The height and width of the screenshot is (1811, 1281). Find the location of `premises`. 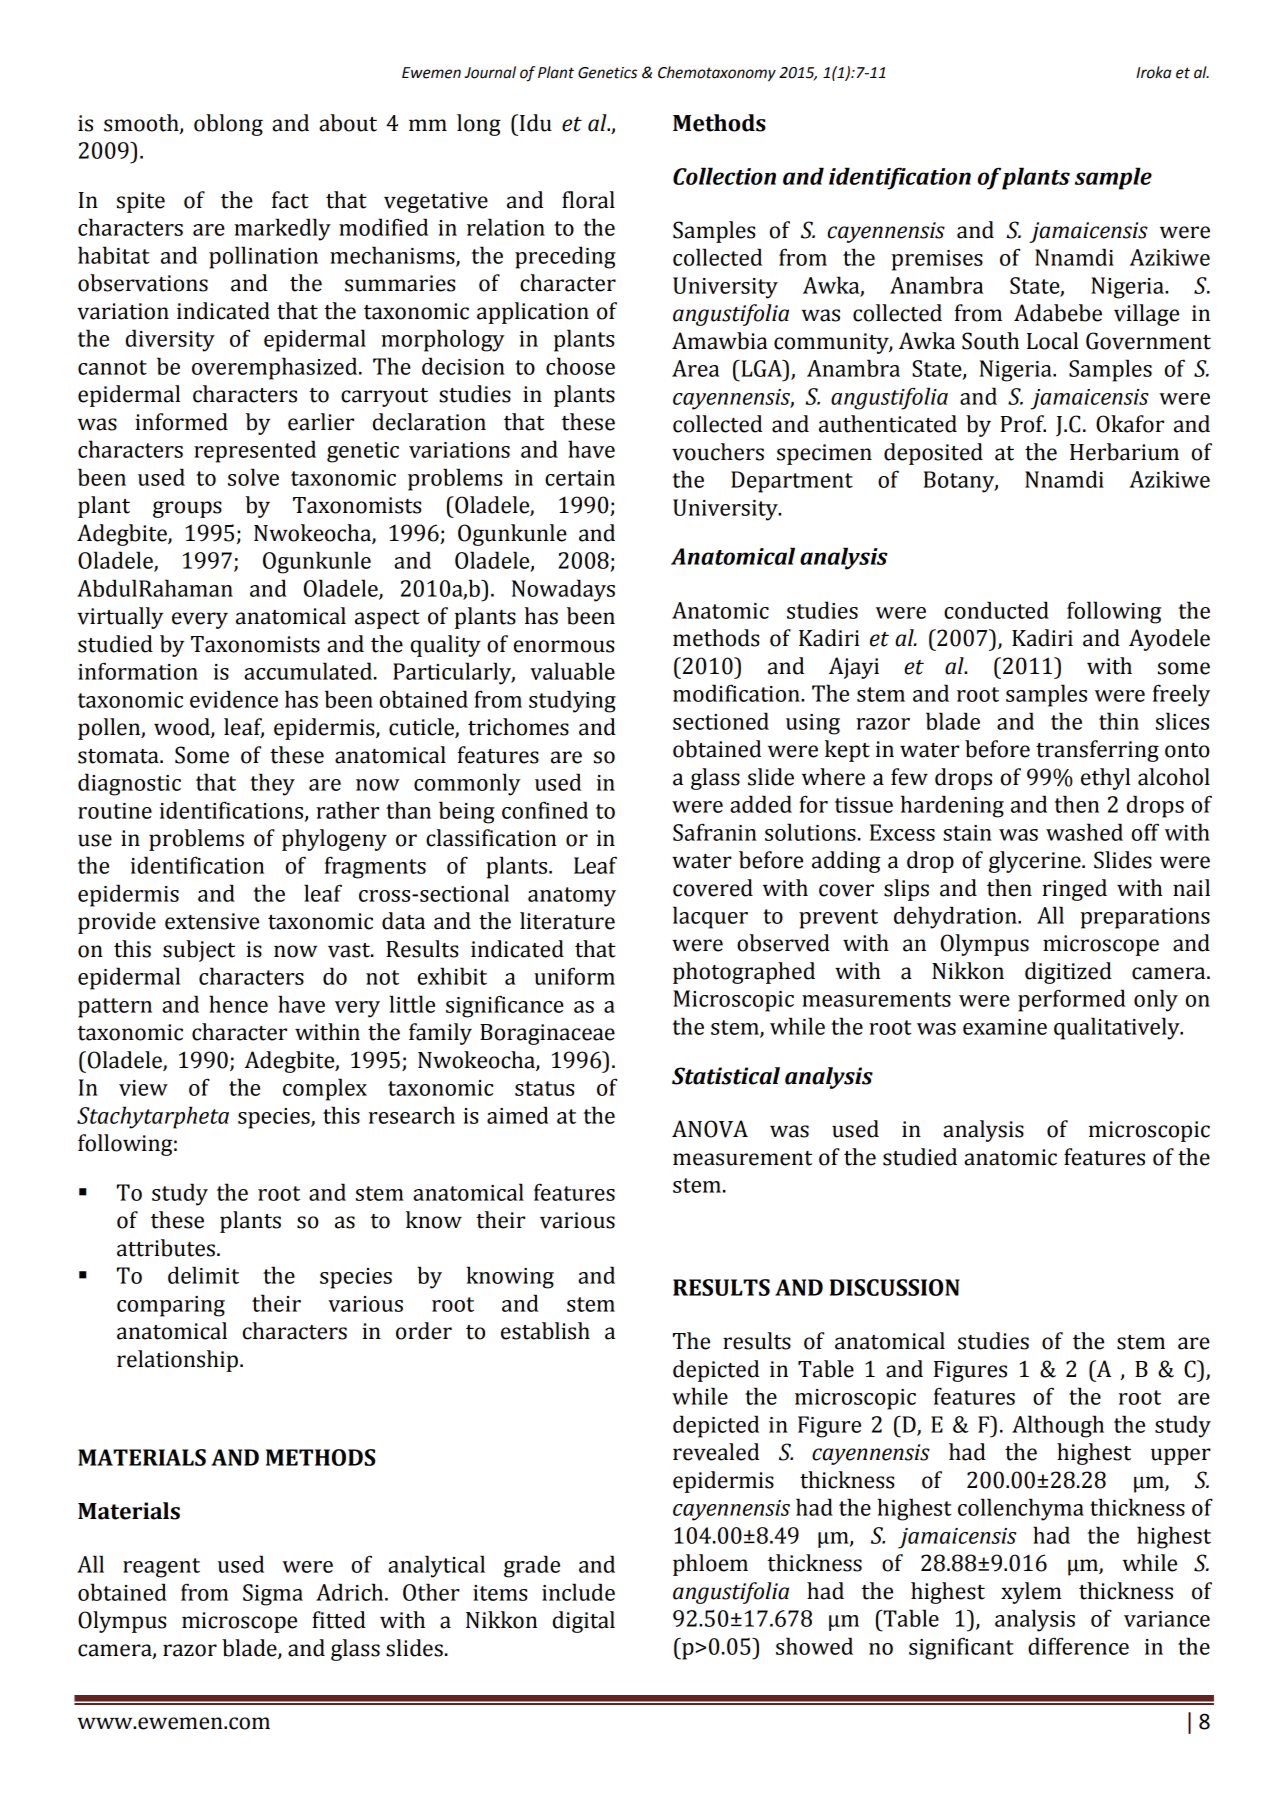

premises is located at coordinates (937, 260).
